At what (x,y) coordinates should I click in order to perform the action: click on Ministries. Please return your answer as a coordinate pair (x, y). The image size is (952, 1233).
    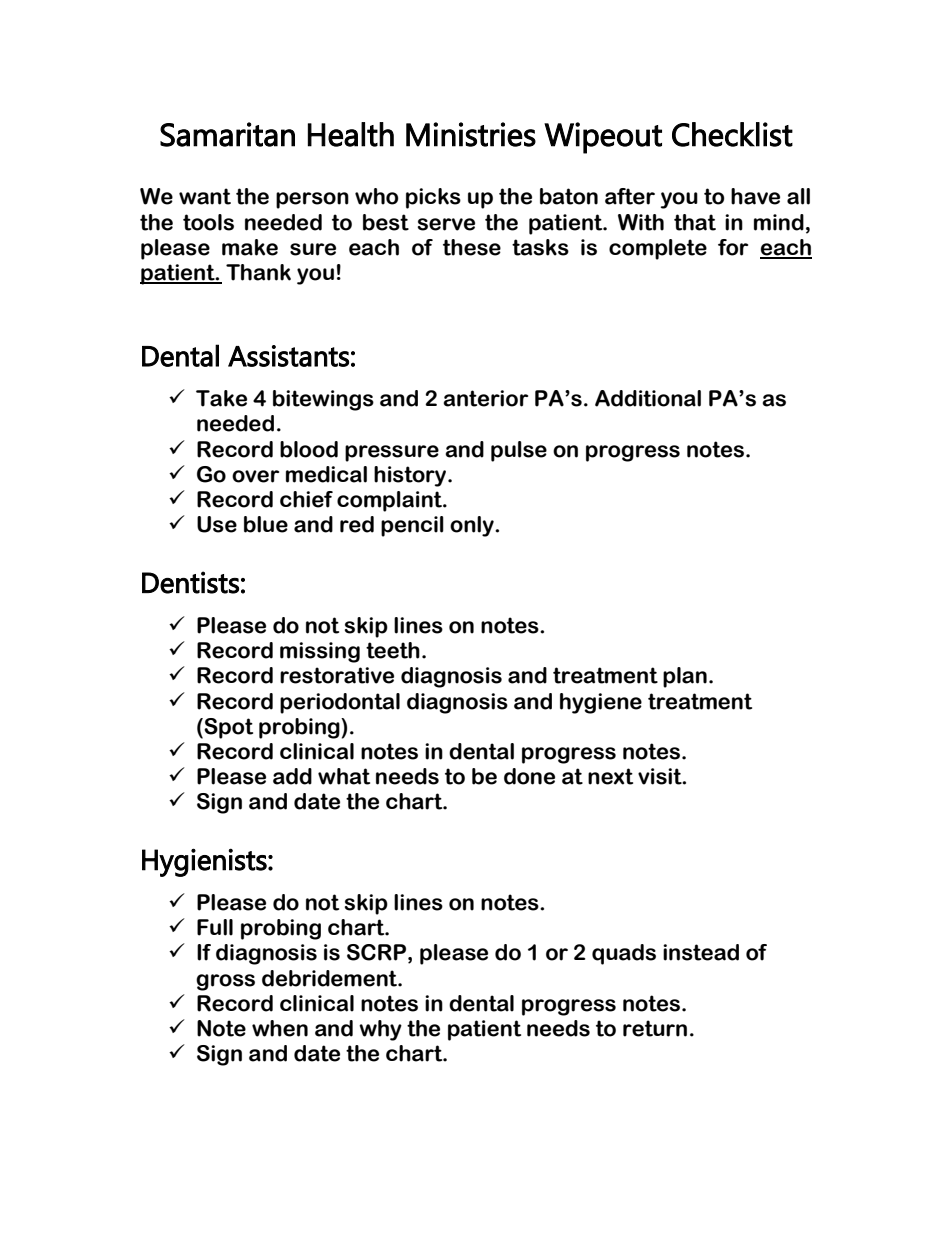
    Looking at the image, I should click on (471, 134).
